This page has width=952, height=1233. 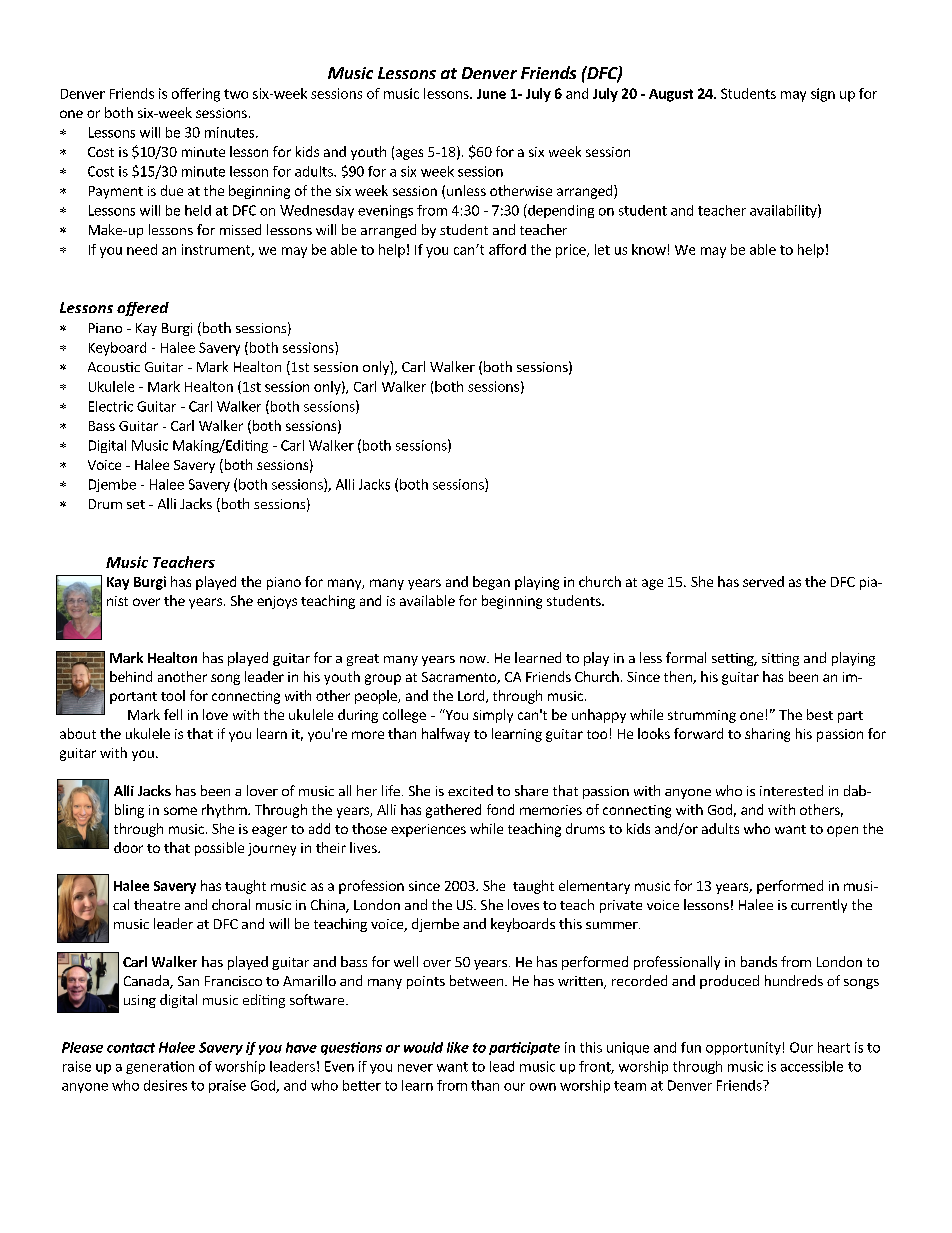 What do you see at coordinates (507, 249) in the page?
I see `afford` at bounding box center [507, 249].
